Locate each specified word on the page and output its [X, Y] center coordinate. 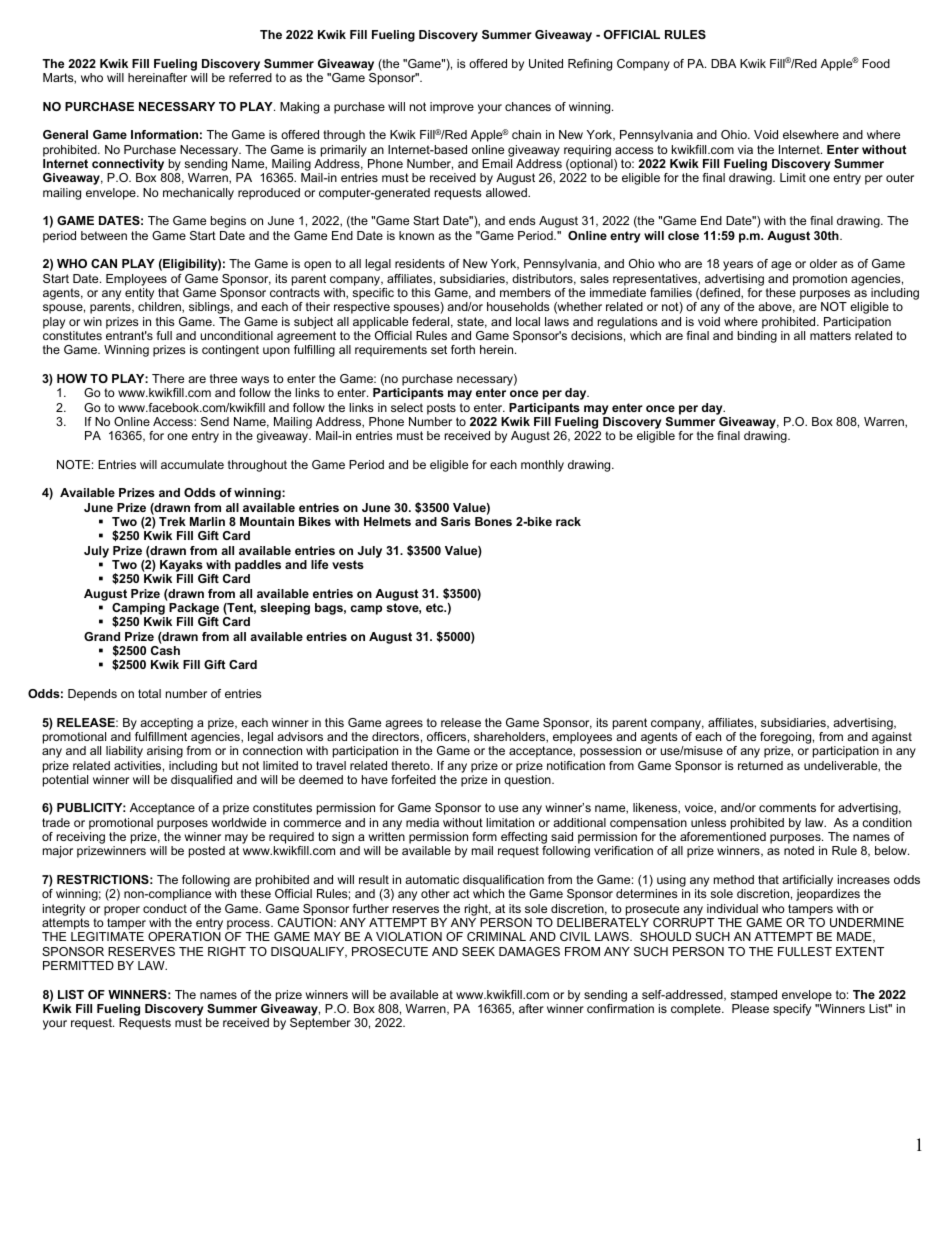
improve [452, 108]
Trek [172, 521]
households [518, 306]
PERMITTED [78, 965]
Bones [493, 521]
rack [568, 521]
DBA [723, 63]
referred [250, 77]
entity [139, 295]
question [528, 781]
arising [165, 752]
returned [760, 765]
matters [830, 335]
